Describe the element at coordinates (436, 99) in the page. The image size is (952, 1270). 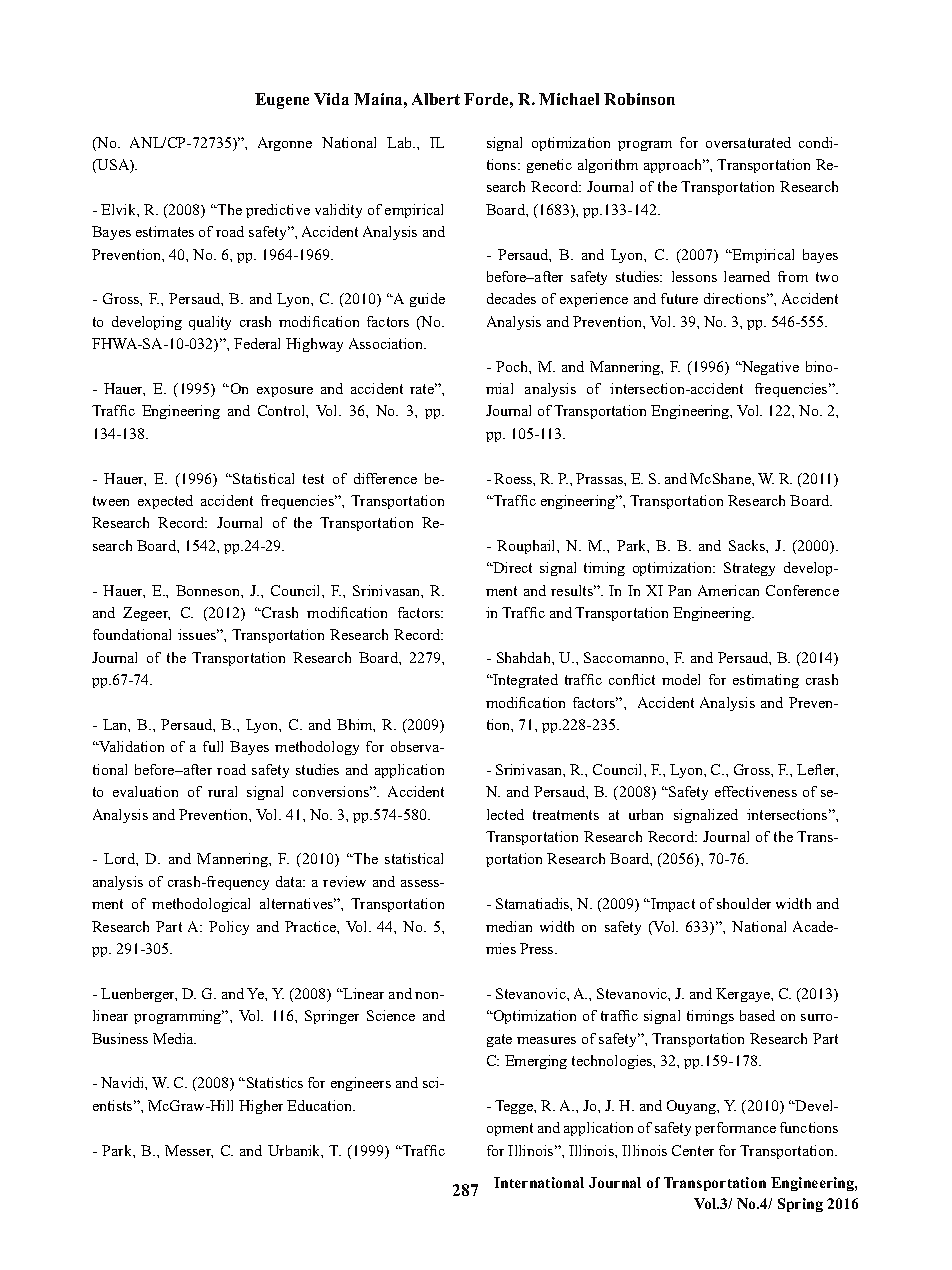
I see `Albert` at that location.
